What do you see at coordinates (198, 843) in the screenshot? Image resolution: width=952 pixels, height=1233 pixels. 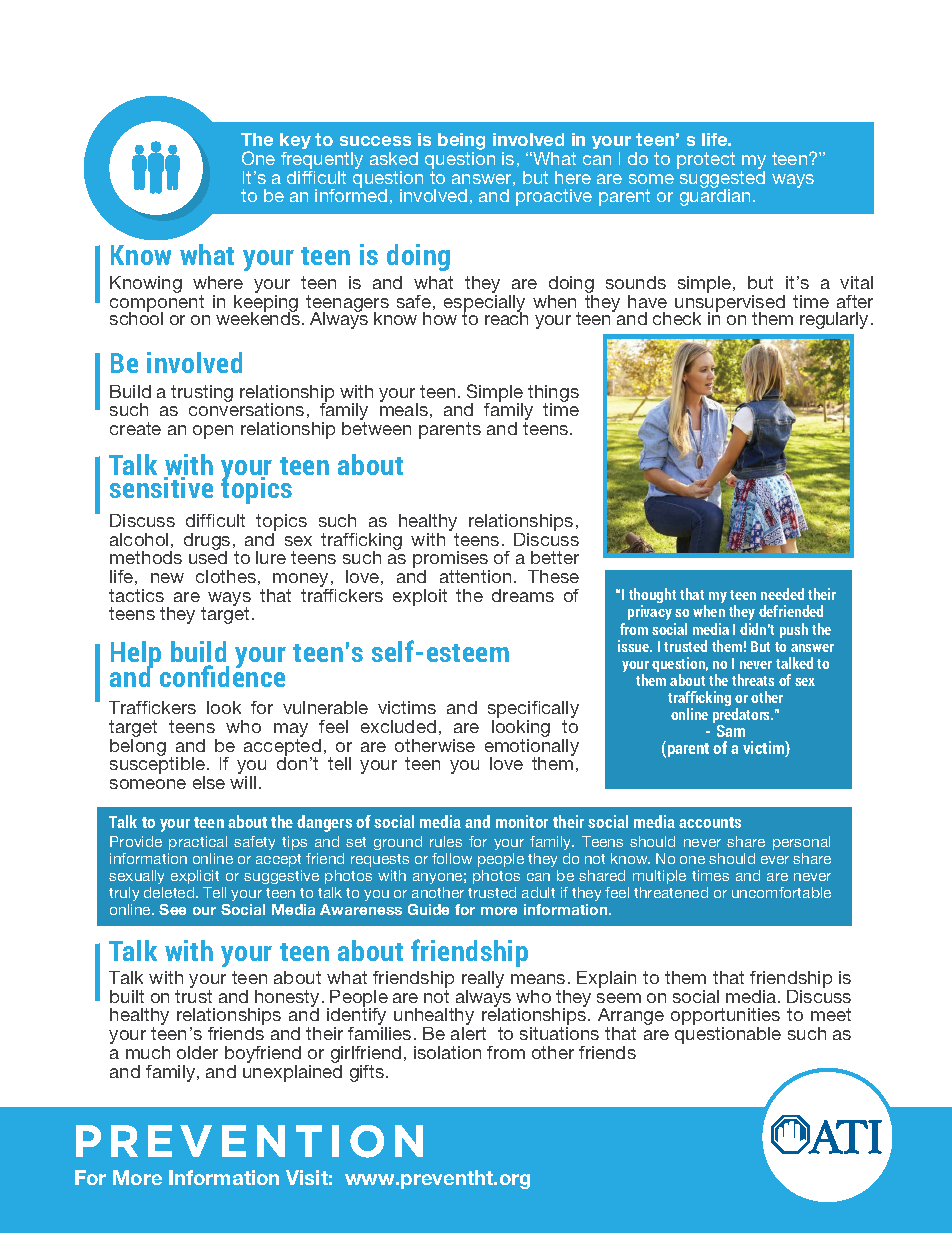 I see `practical` at bounding box center [198, 843].
